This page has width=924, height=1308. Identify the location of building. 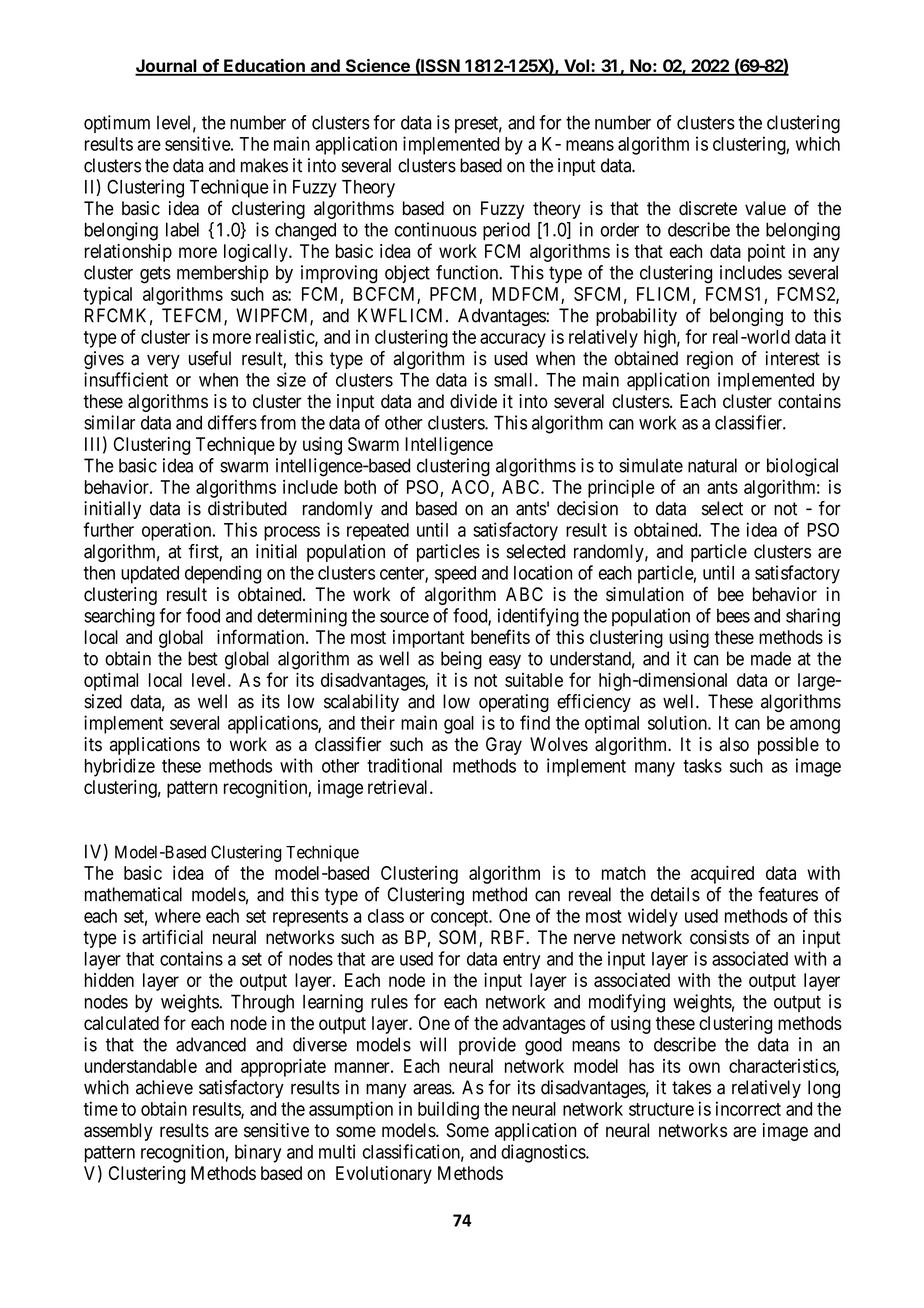
(448, 1110).
